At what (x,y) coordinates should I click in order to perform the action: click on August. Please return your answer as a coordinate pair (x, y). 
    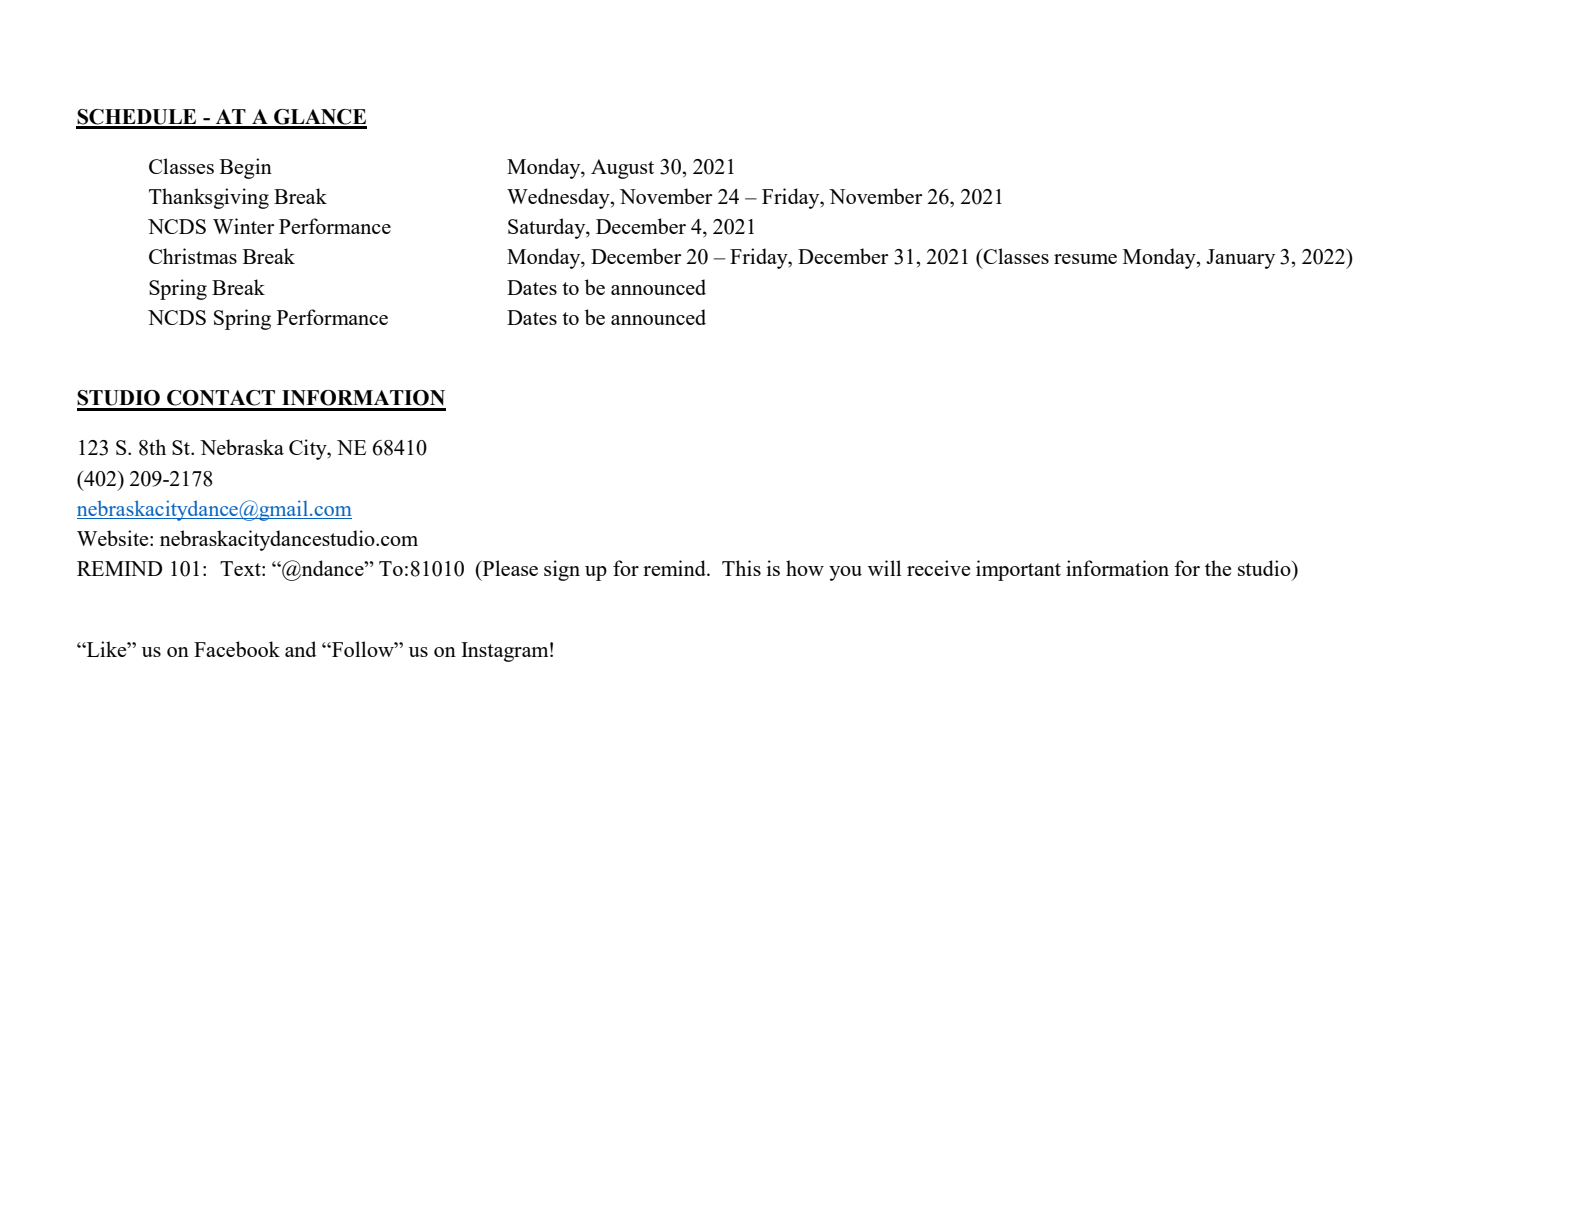
    Looking at the image, I should click on (622, 169).
